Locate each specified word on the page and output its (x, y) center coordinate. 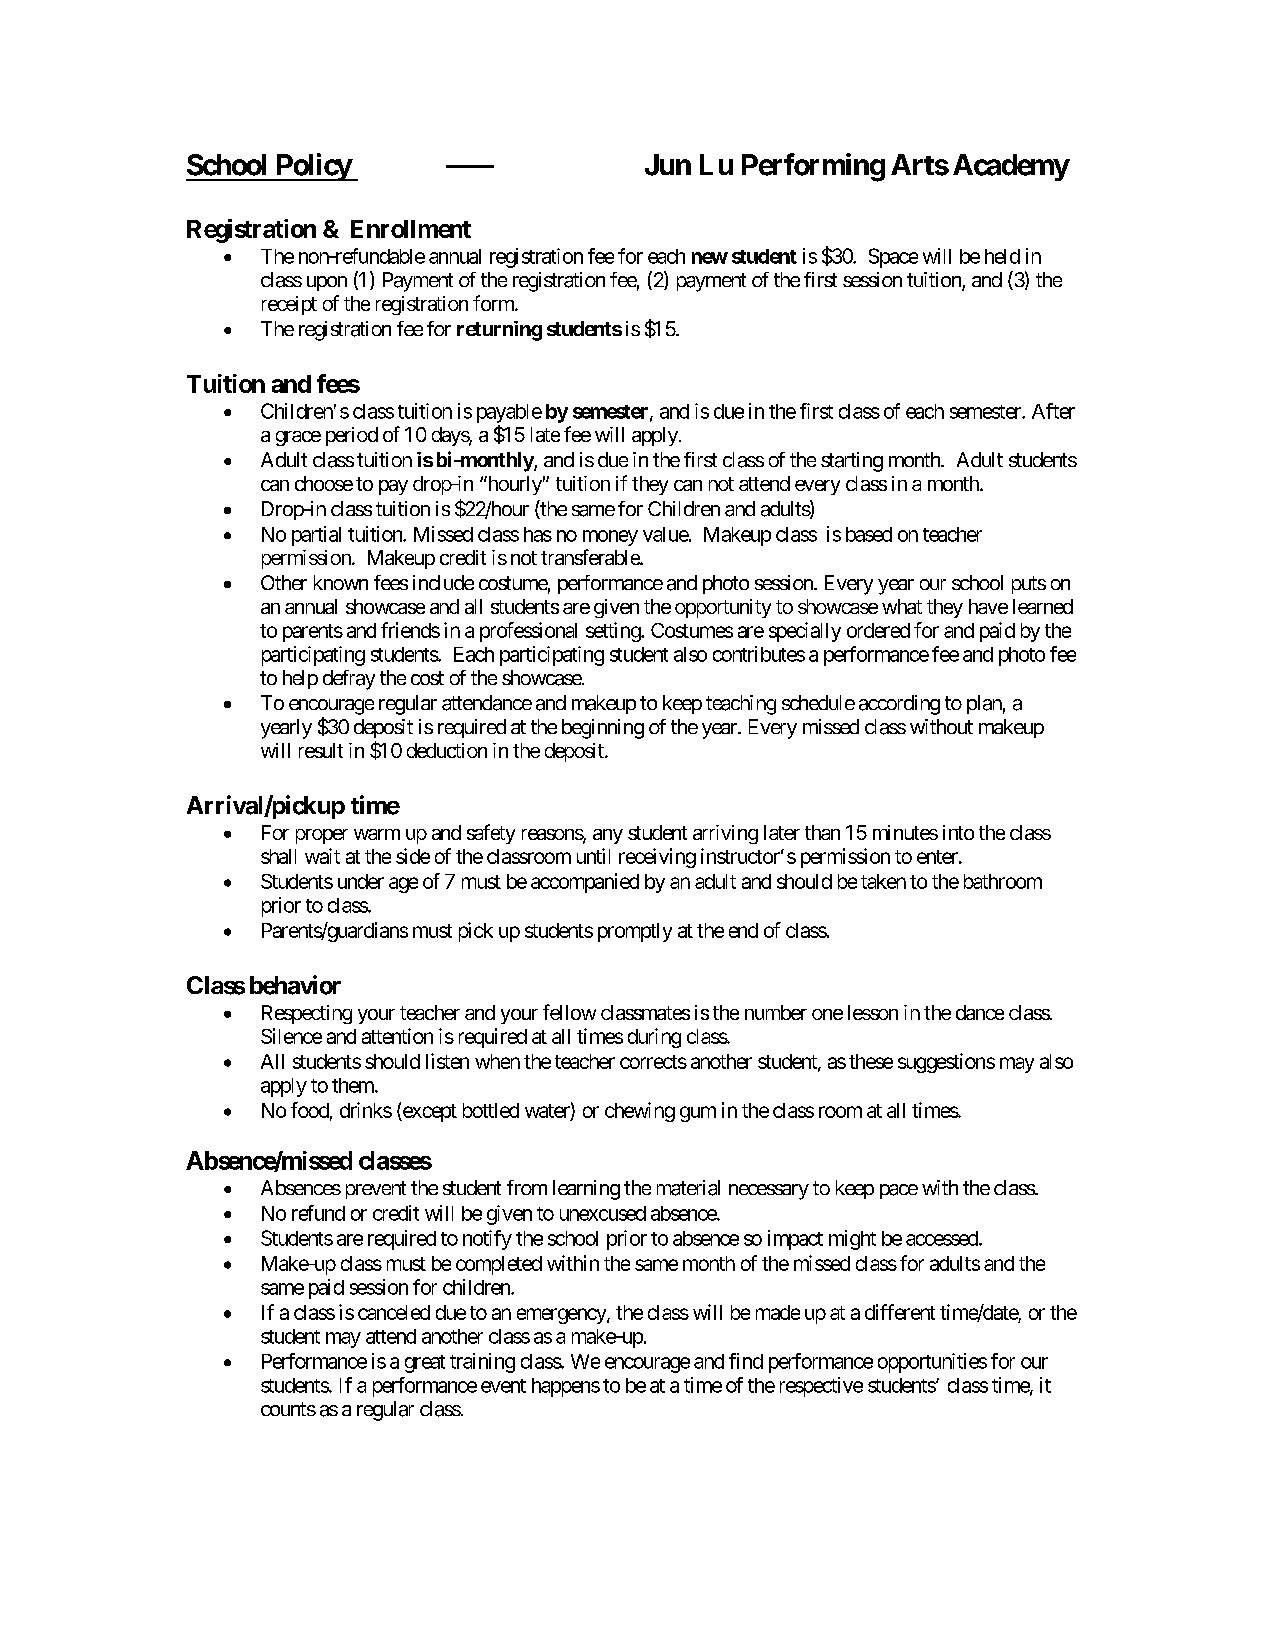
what (902, 606)
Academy (1011, 167)
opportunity (723, 608)
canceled (394, 1312)
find (746, 1361)
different (900, 1312)
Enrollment (411, 229)
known (341, 582)
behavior (295, 985)
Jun (668, 165)
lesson (873, 1012)
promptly (635, 932)
